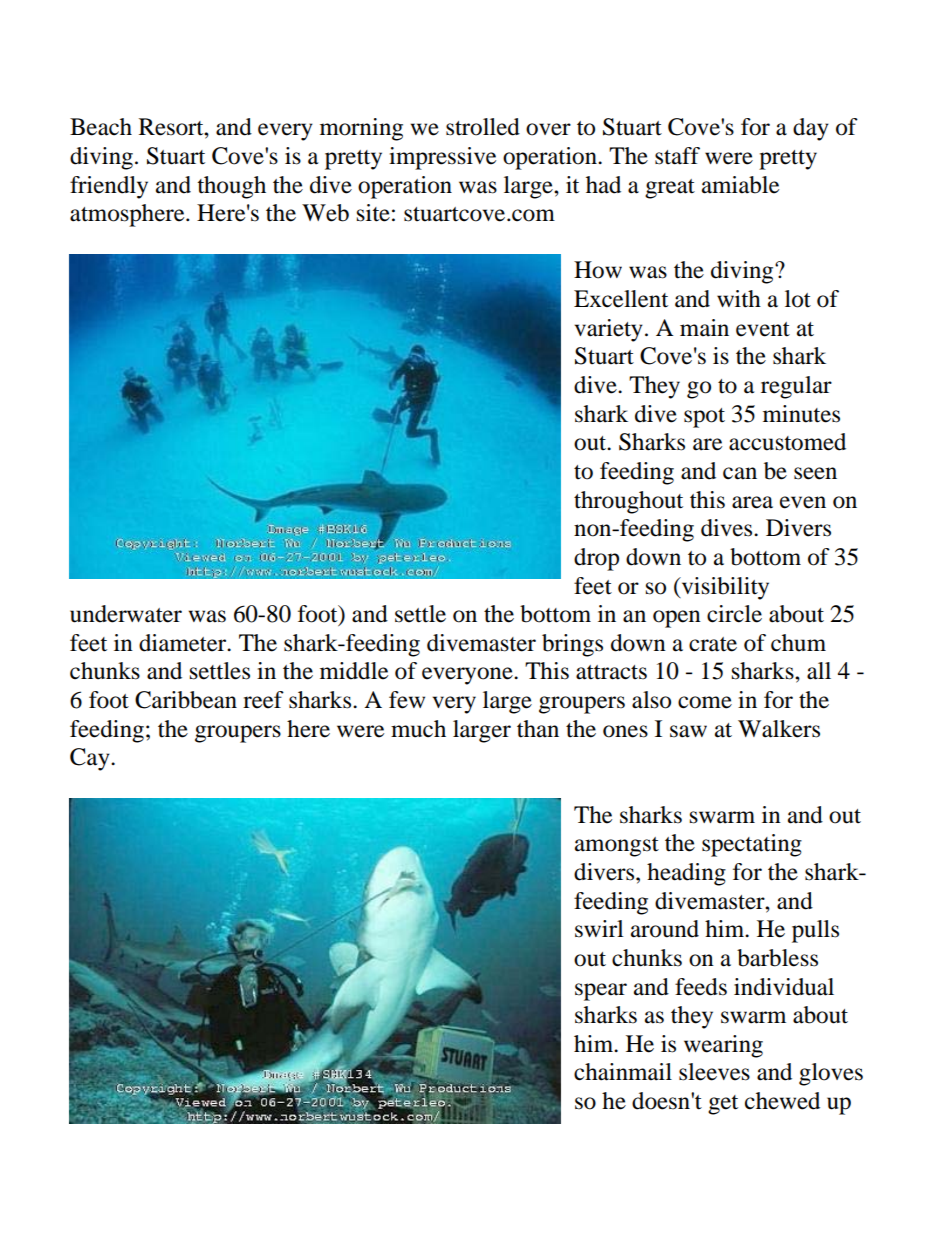  I want to click on circle, so click(734, 614).
